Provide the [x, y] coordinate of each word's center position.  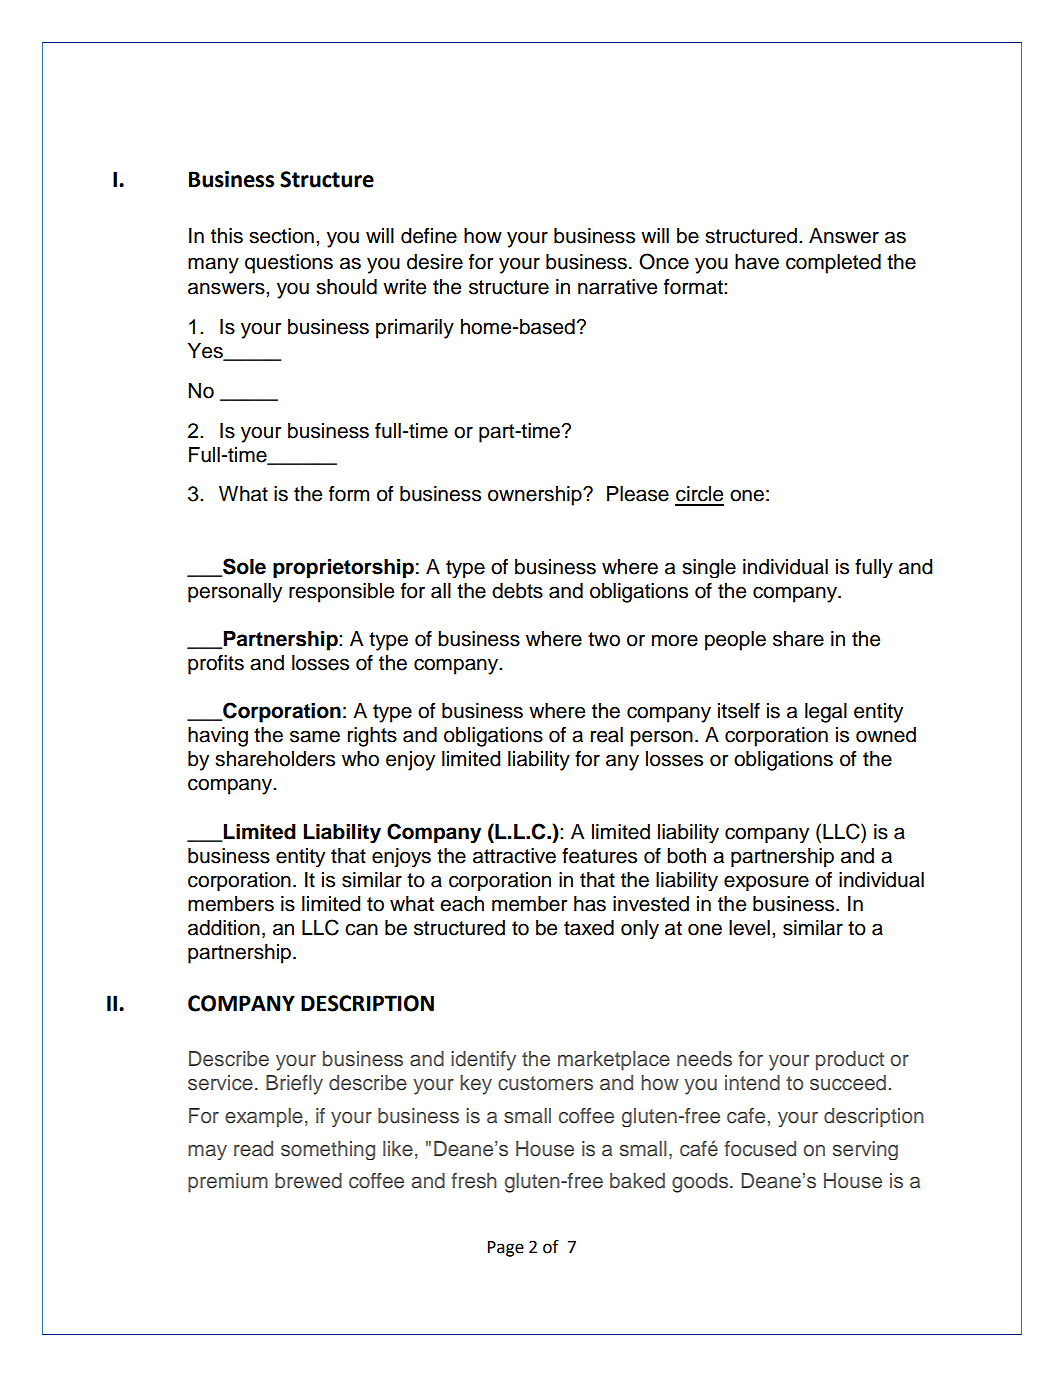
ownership [536, 496]
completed [833, 264]
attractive [514, 856]
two [604, 639]
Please [638, 494]
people [735, 641]
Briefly [294, 1085]
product [850, 1061]
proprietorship [343, 568]
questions [289, 264]
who [360, 759]
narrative [617, 287]
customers [545, 1083]
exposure [766, 883]
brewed [308, 1181]
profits [216, 665]
